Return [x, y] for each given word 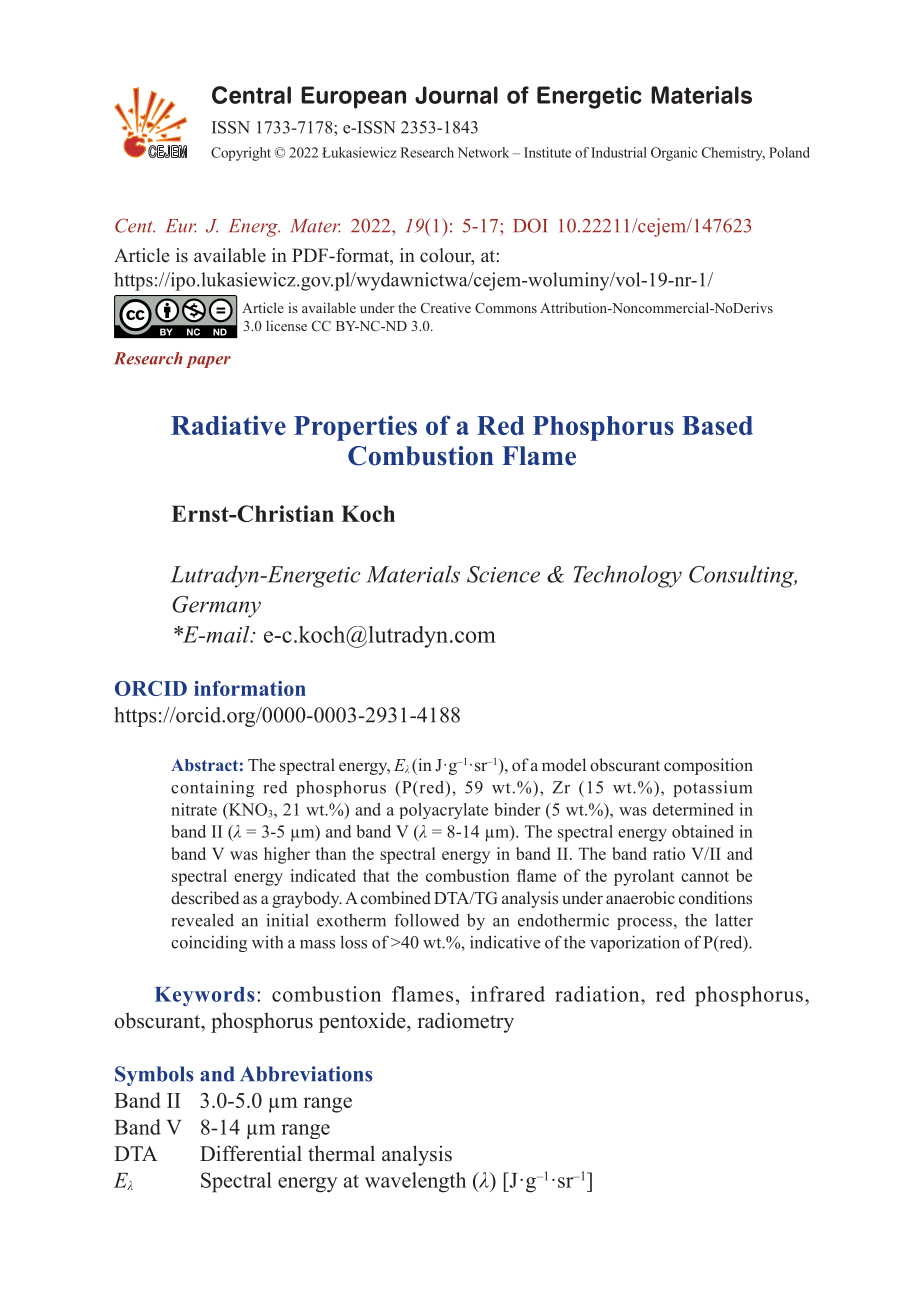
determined [693, 809]
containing [212, 788]
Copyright [241, 154]
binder [517, 809]
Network [483, 152]
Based [717, 425]
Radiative [228, 425]
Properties [355, 428]
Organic [674, 154]
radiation [598, 994]
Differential [251, 1153]
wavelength [415, 1182]
